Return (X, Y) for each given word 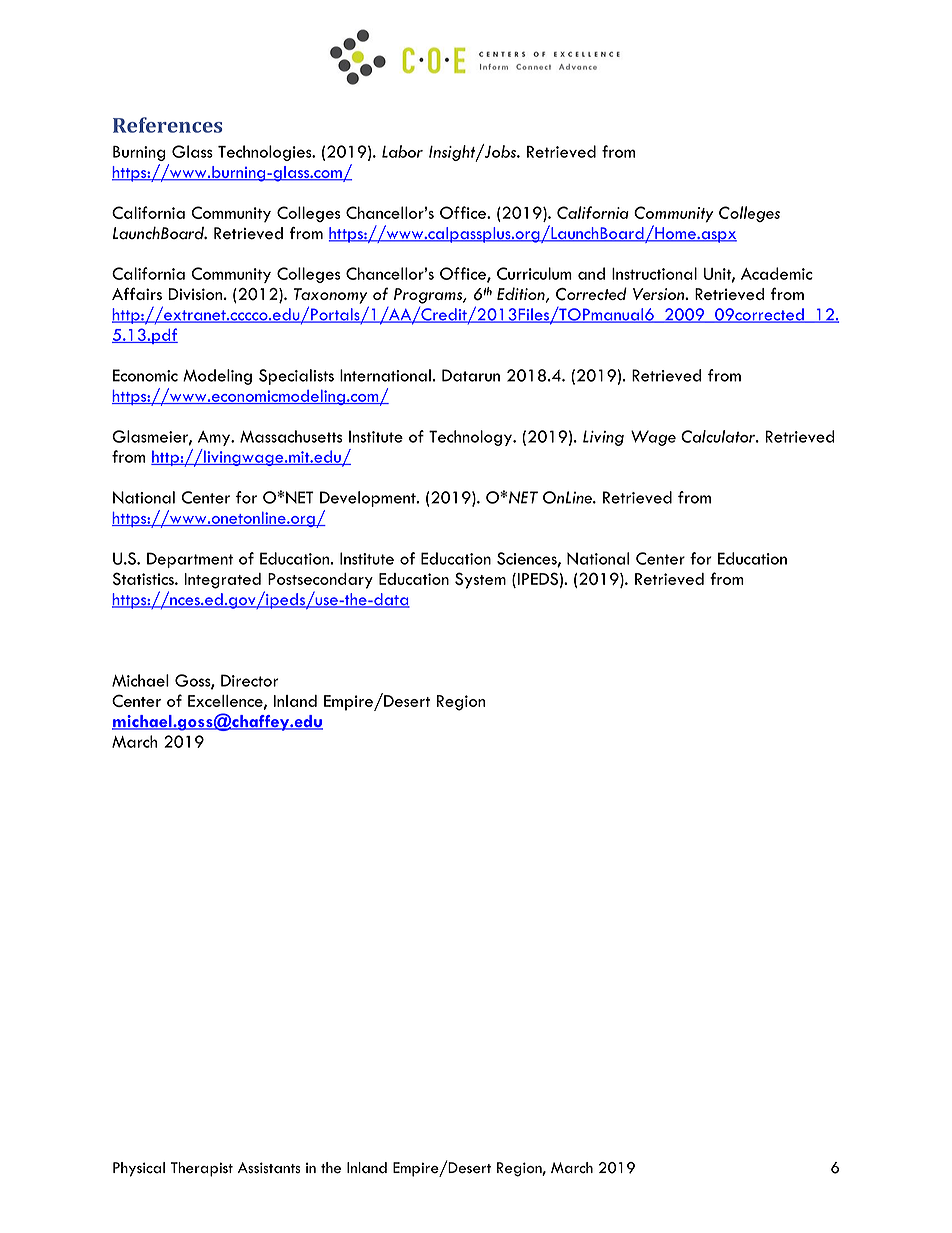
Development (369, 499)
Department (190, 560)
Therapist (202, 1169)
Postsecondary (320, 581)
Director (249, 680)
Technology (471, 438)
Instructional (654, 273)
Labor (402, 151)
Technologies (266, 153)
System (480, 580)
